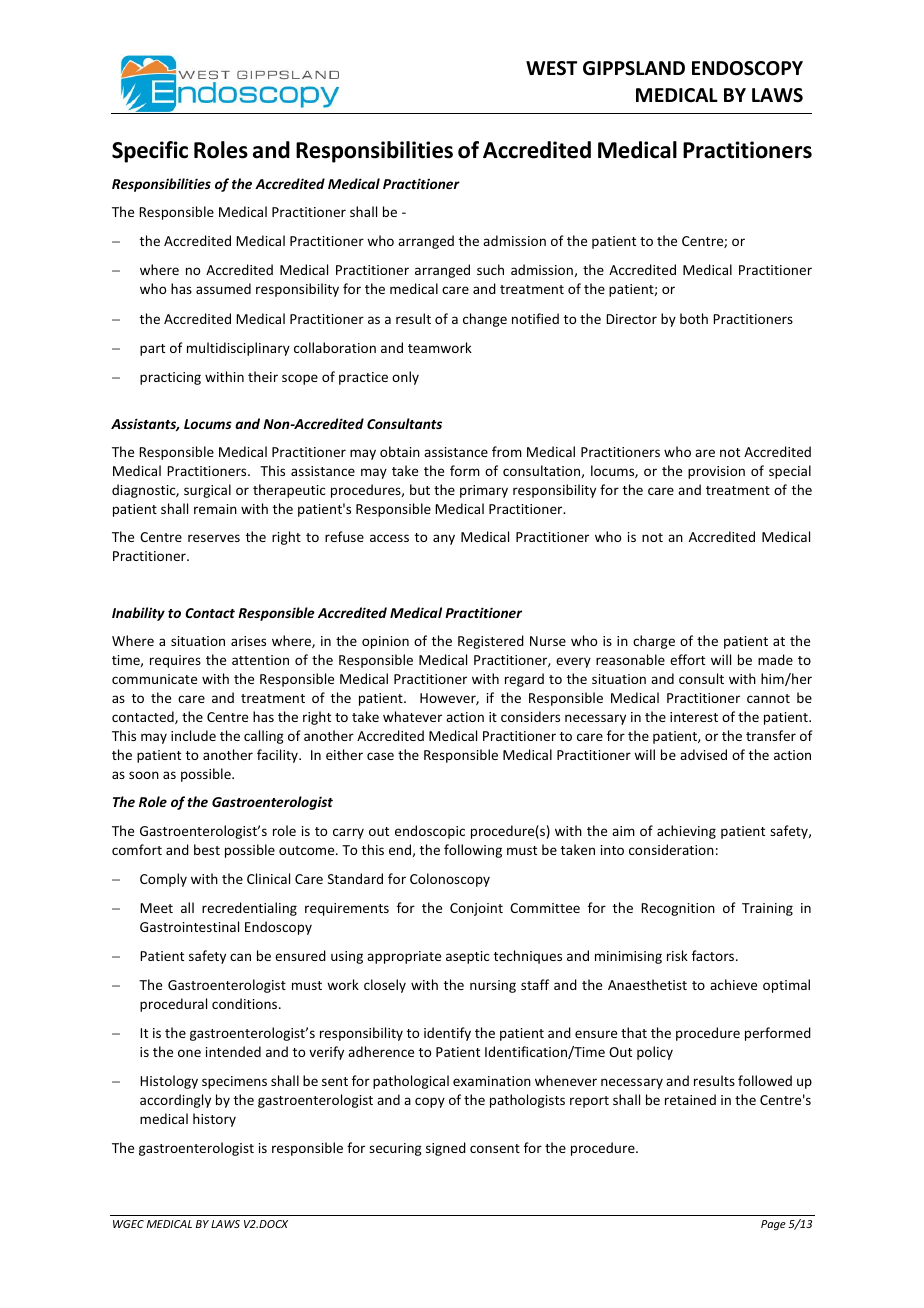  Describe the element at coordinates (214, 1120) in the image. I see `history` at that location.
